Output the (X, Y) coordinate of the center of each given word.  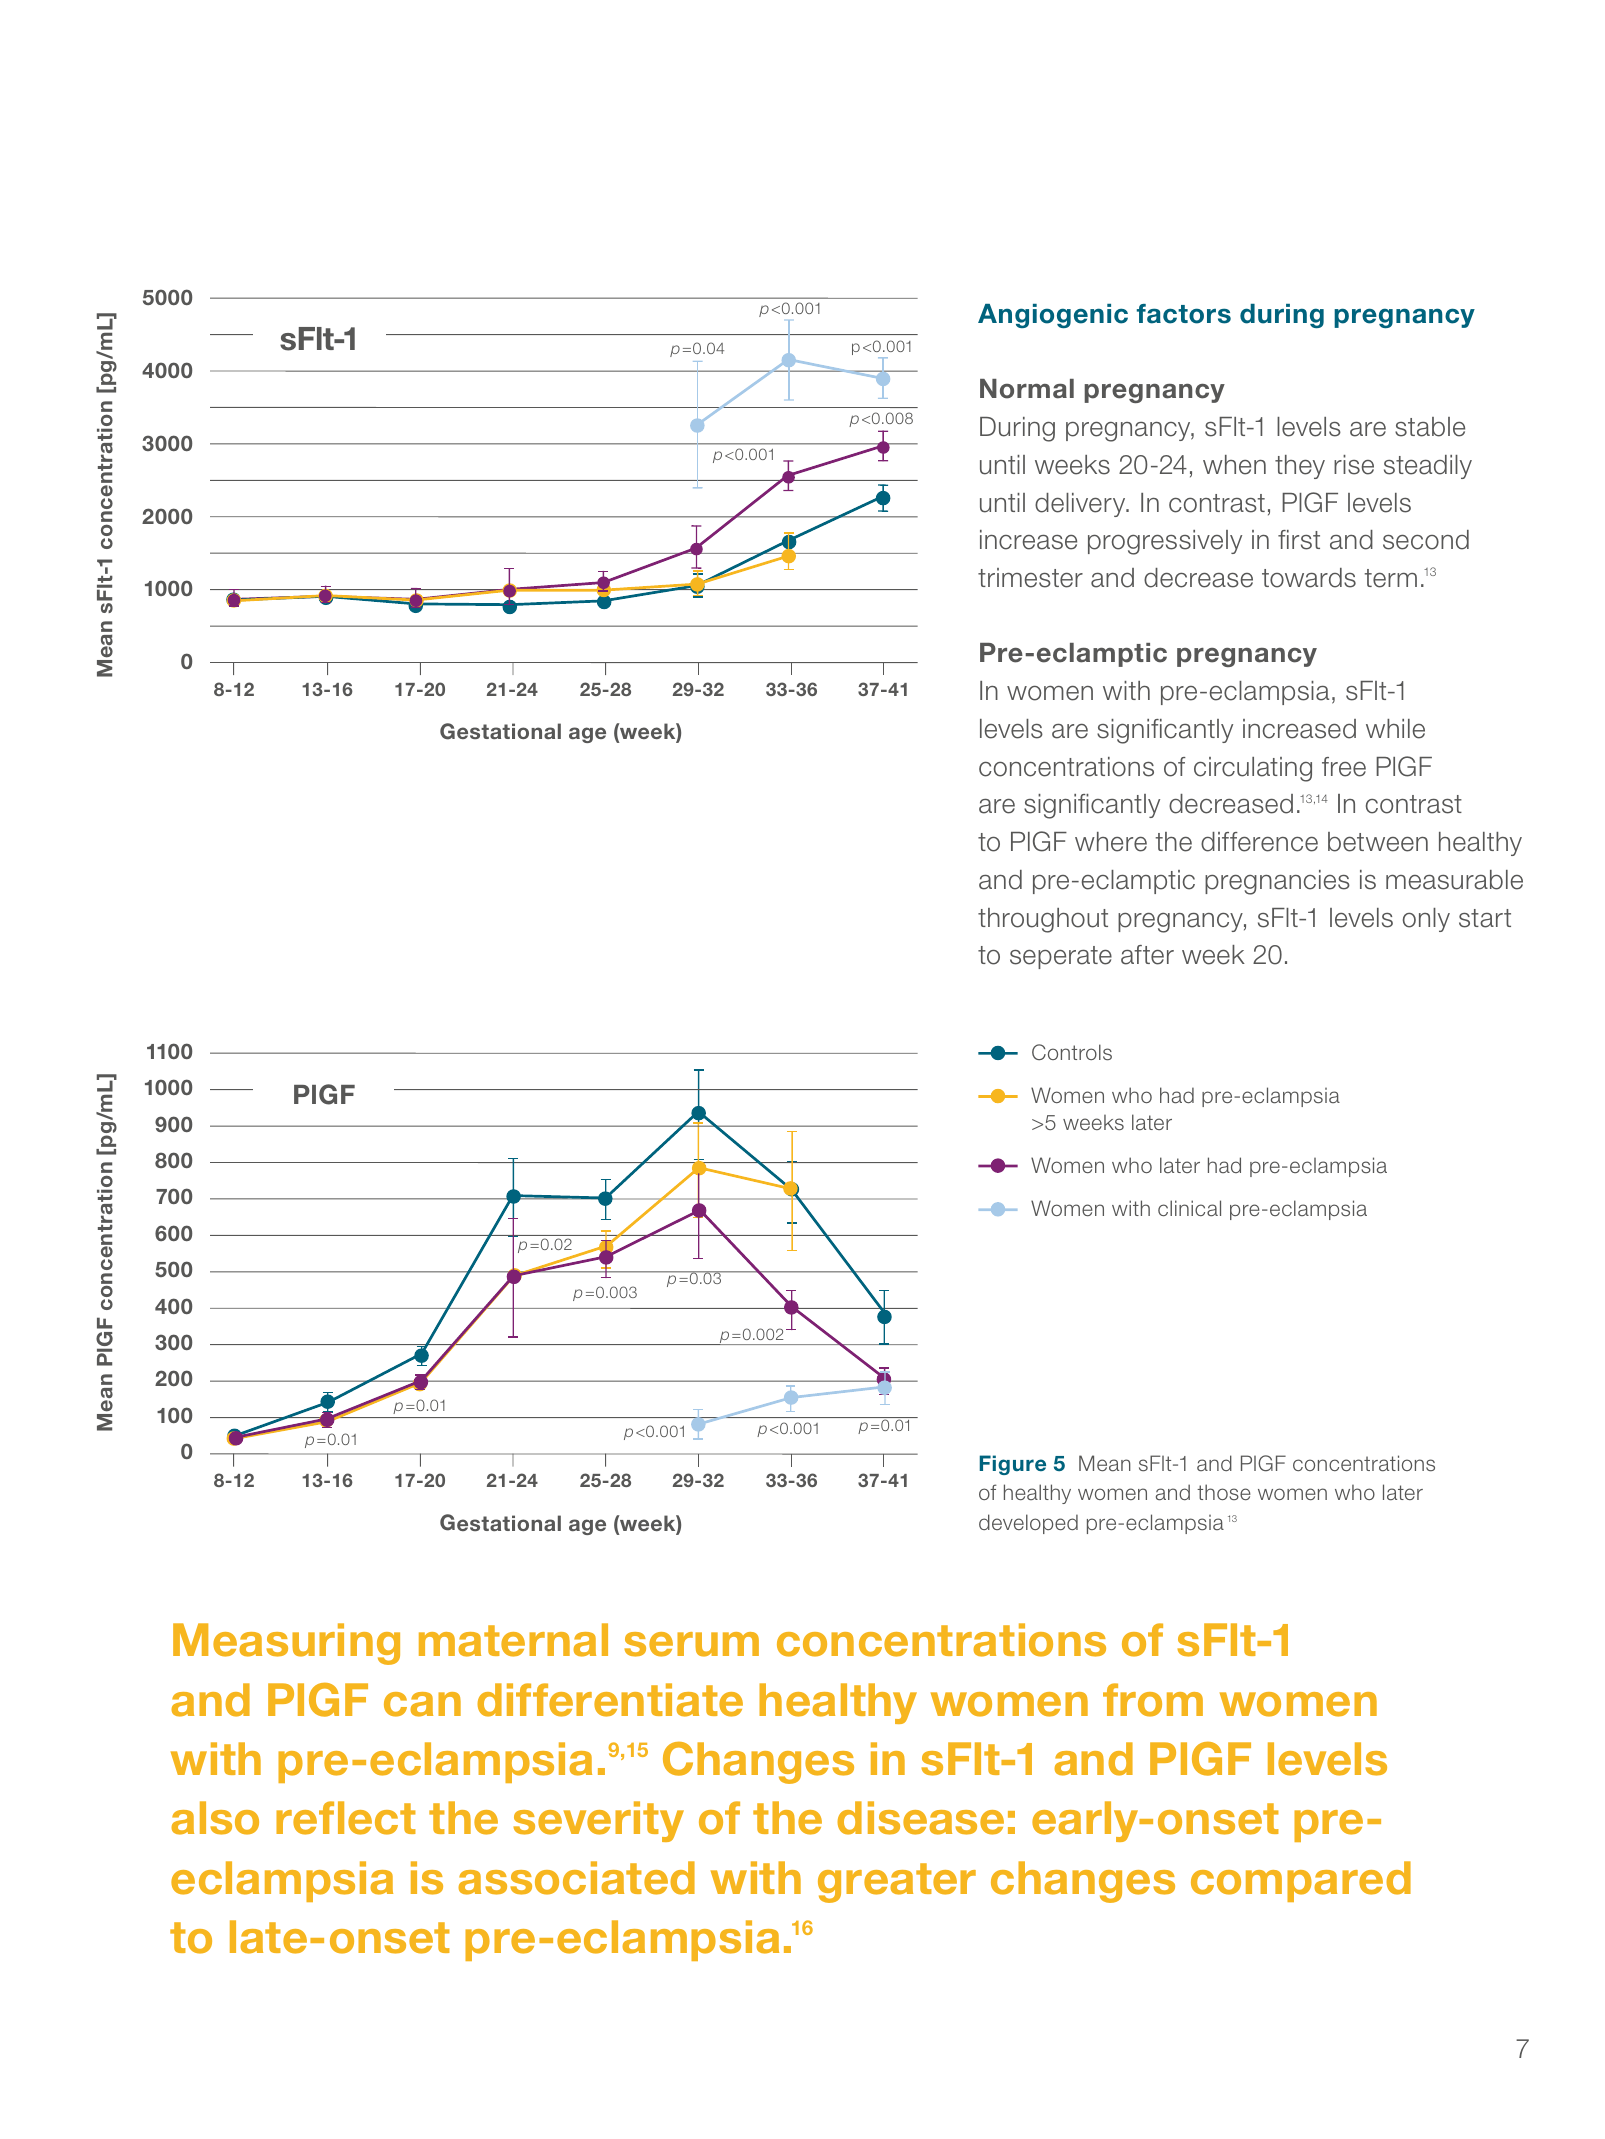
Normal (1027, 389)
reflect (346, 1818)
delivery (1081, 505)
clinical (1189, 1208)
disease (920, 1818)
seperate (1061, 957)
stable (1430, 427)
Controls (1072, 1052)
